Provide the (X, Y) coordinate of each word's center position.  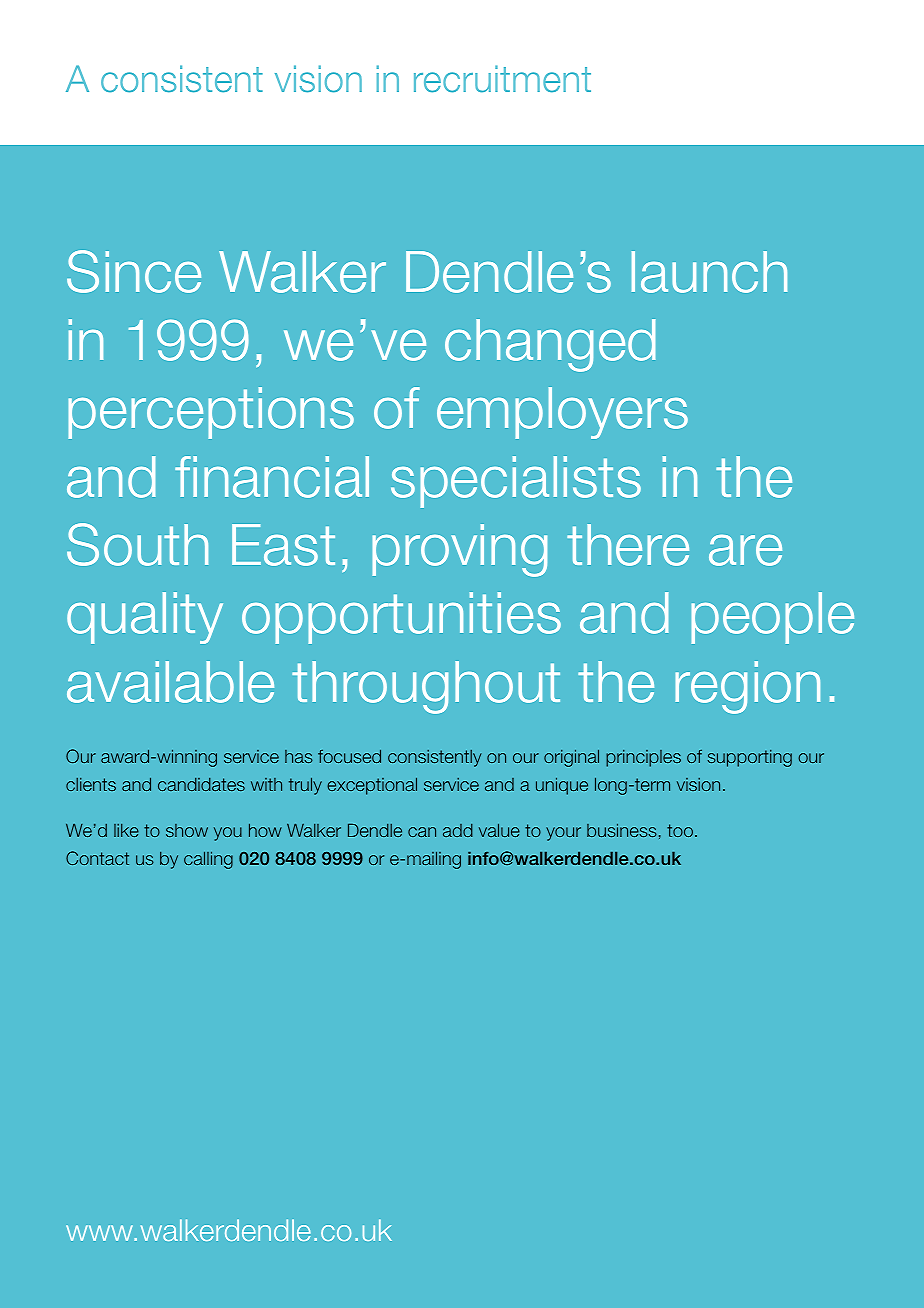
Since (134, 271)
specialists (516, 482)
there (628, 545)
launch (709, 272)
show (187, 830)
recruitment (502, 79)
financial (272, 477)
